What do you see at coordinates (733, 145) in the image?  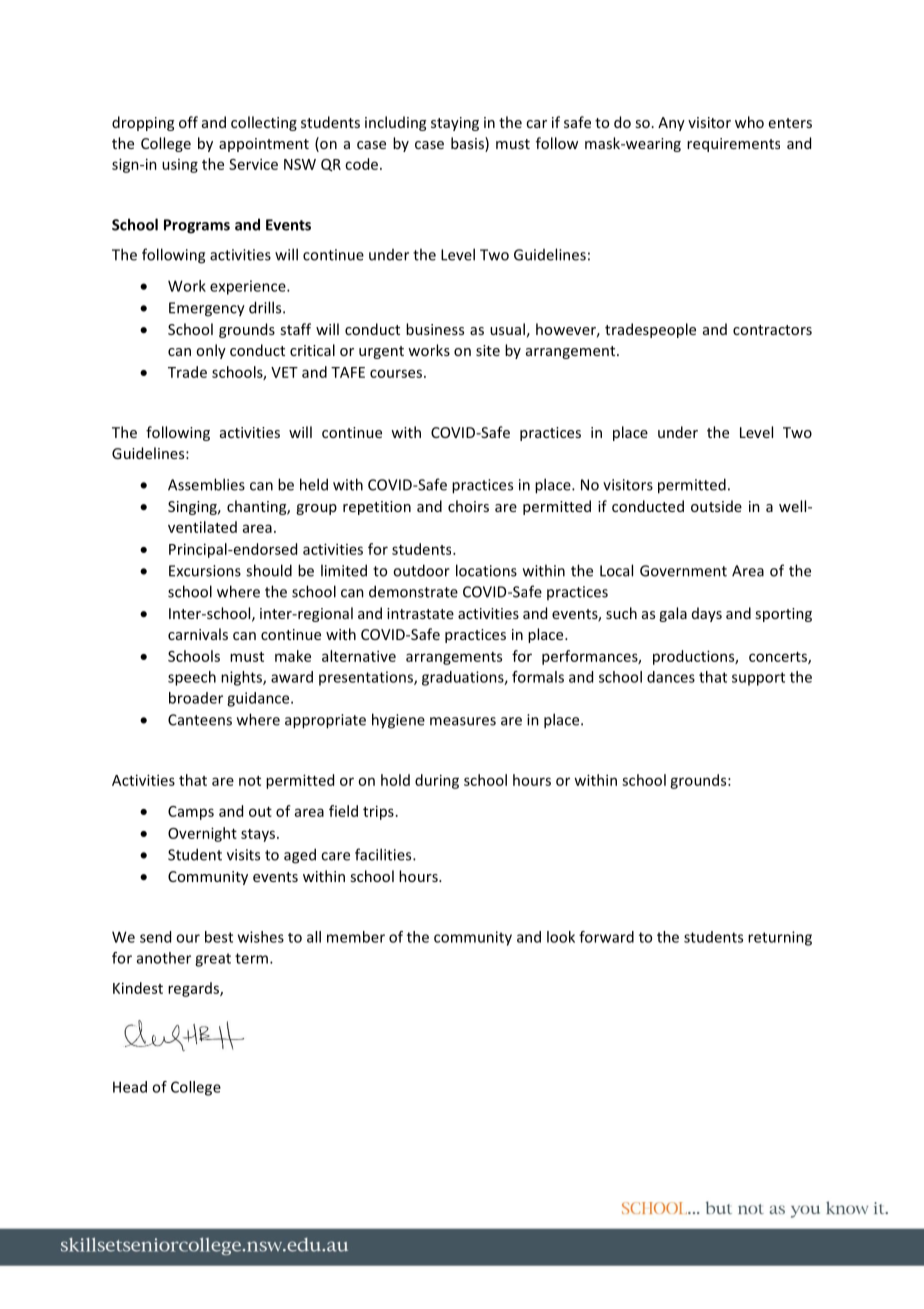 I see `requirements` at bounding box center [733, 145].
